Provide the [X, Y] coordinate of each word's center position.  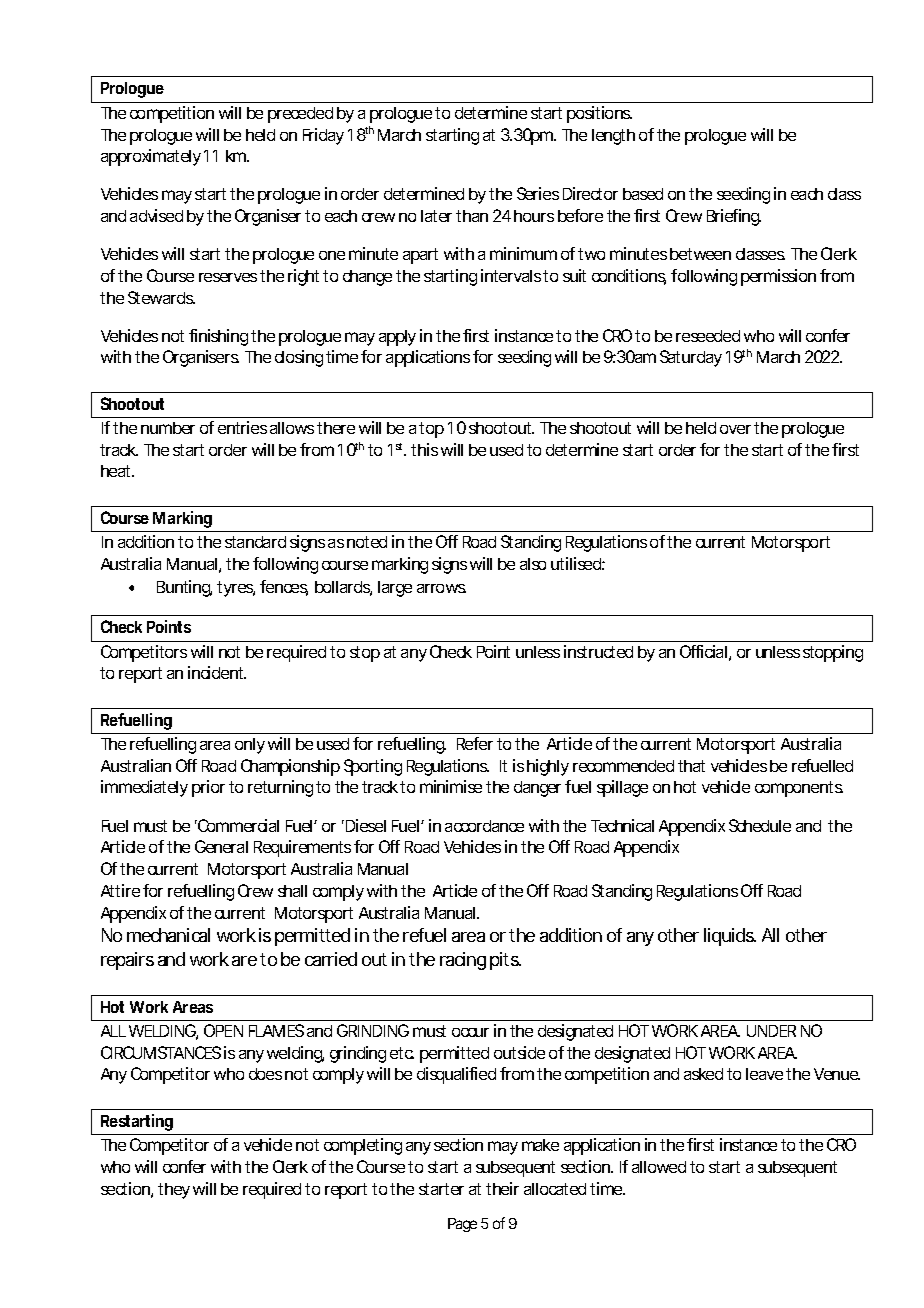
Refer [475, 743]
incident [217, 672]
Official [703, 651]
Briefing [734, 217]
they [174, 1191]
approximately [151, 157]
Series [538, 193]
